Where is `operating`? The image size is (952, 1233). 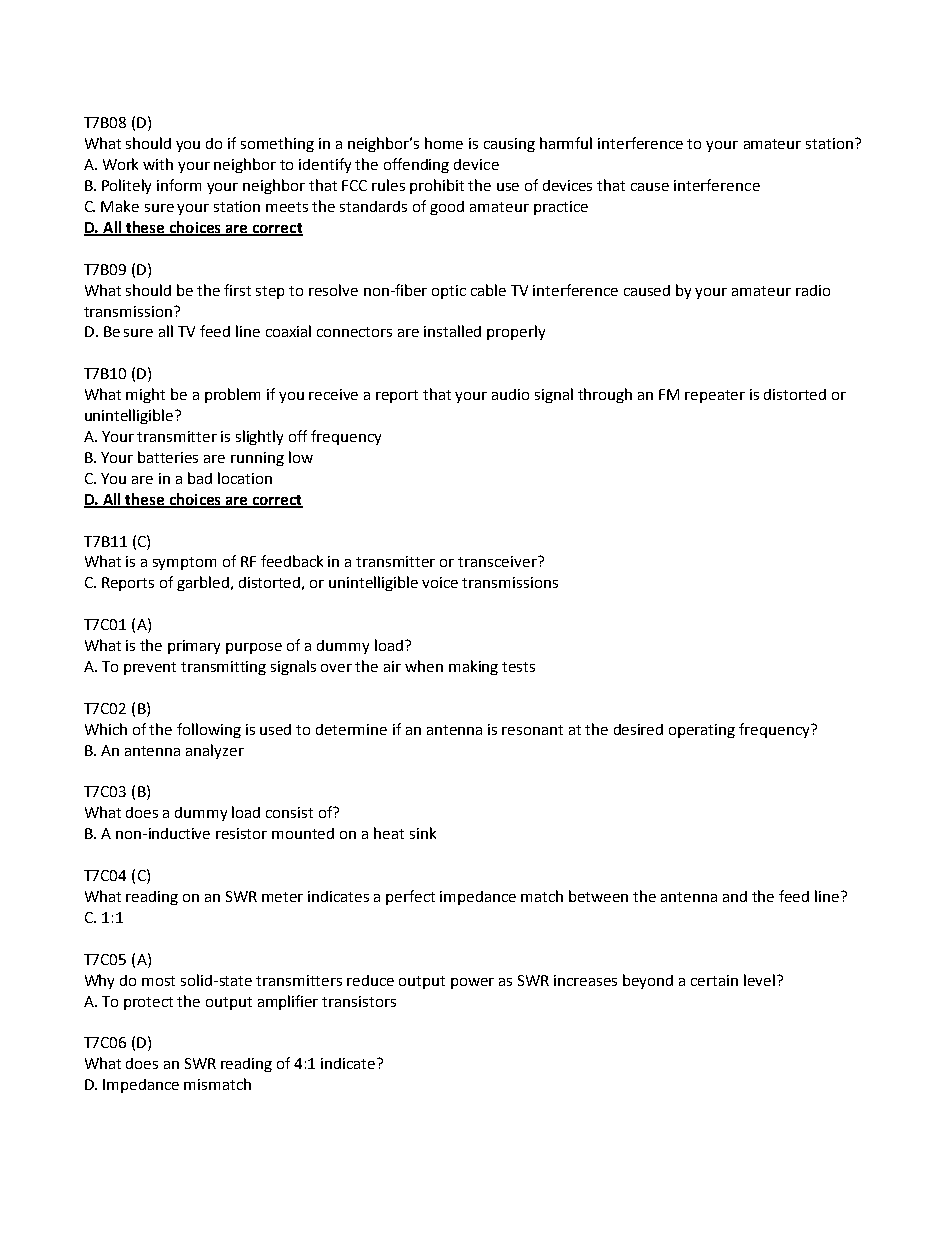 operating is located at coordinates (702, 731).
